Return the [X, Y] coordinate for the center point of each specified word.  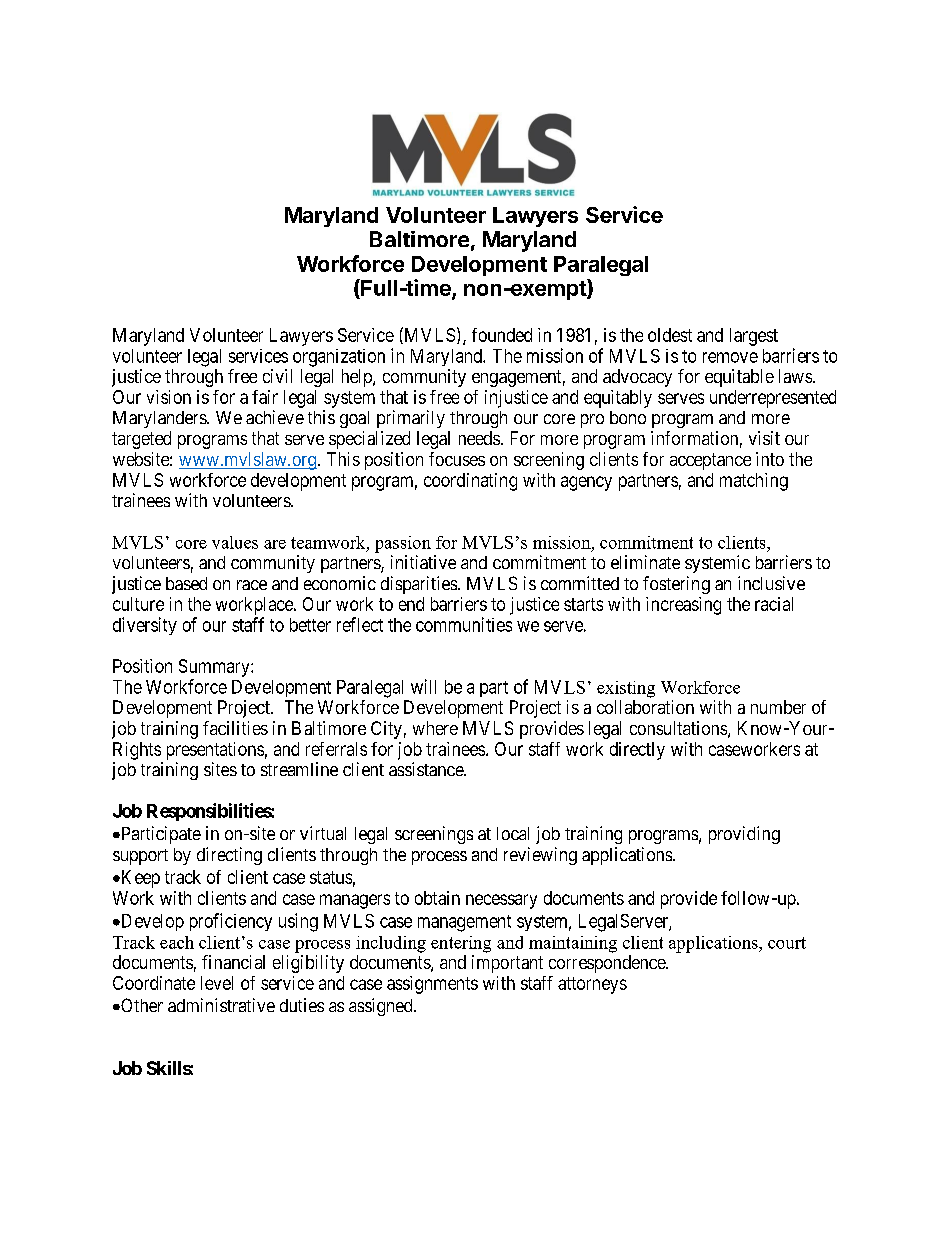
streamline [299, 769]
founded [502, 335]
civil [277, 376]
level [217, 983]
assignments [432, 985]
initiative [423, 562]
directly [637, 751]
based [186, 583]
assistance [427, 769]
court [787, 943]
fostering [676, 585]
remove [730, 357]
